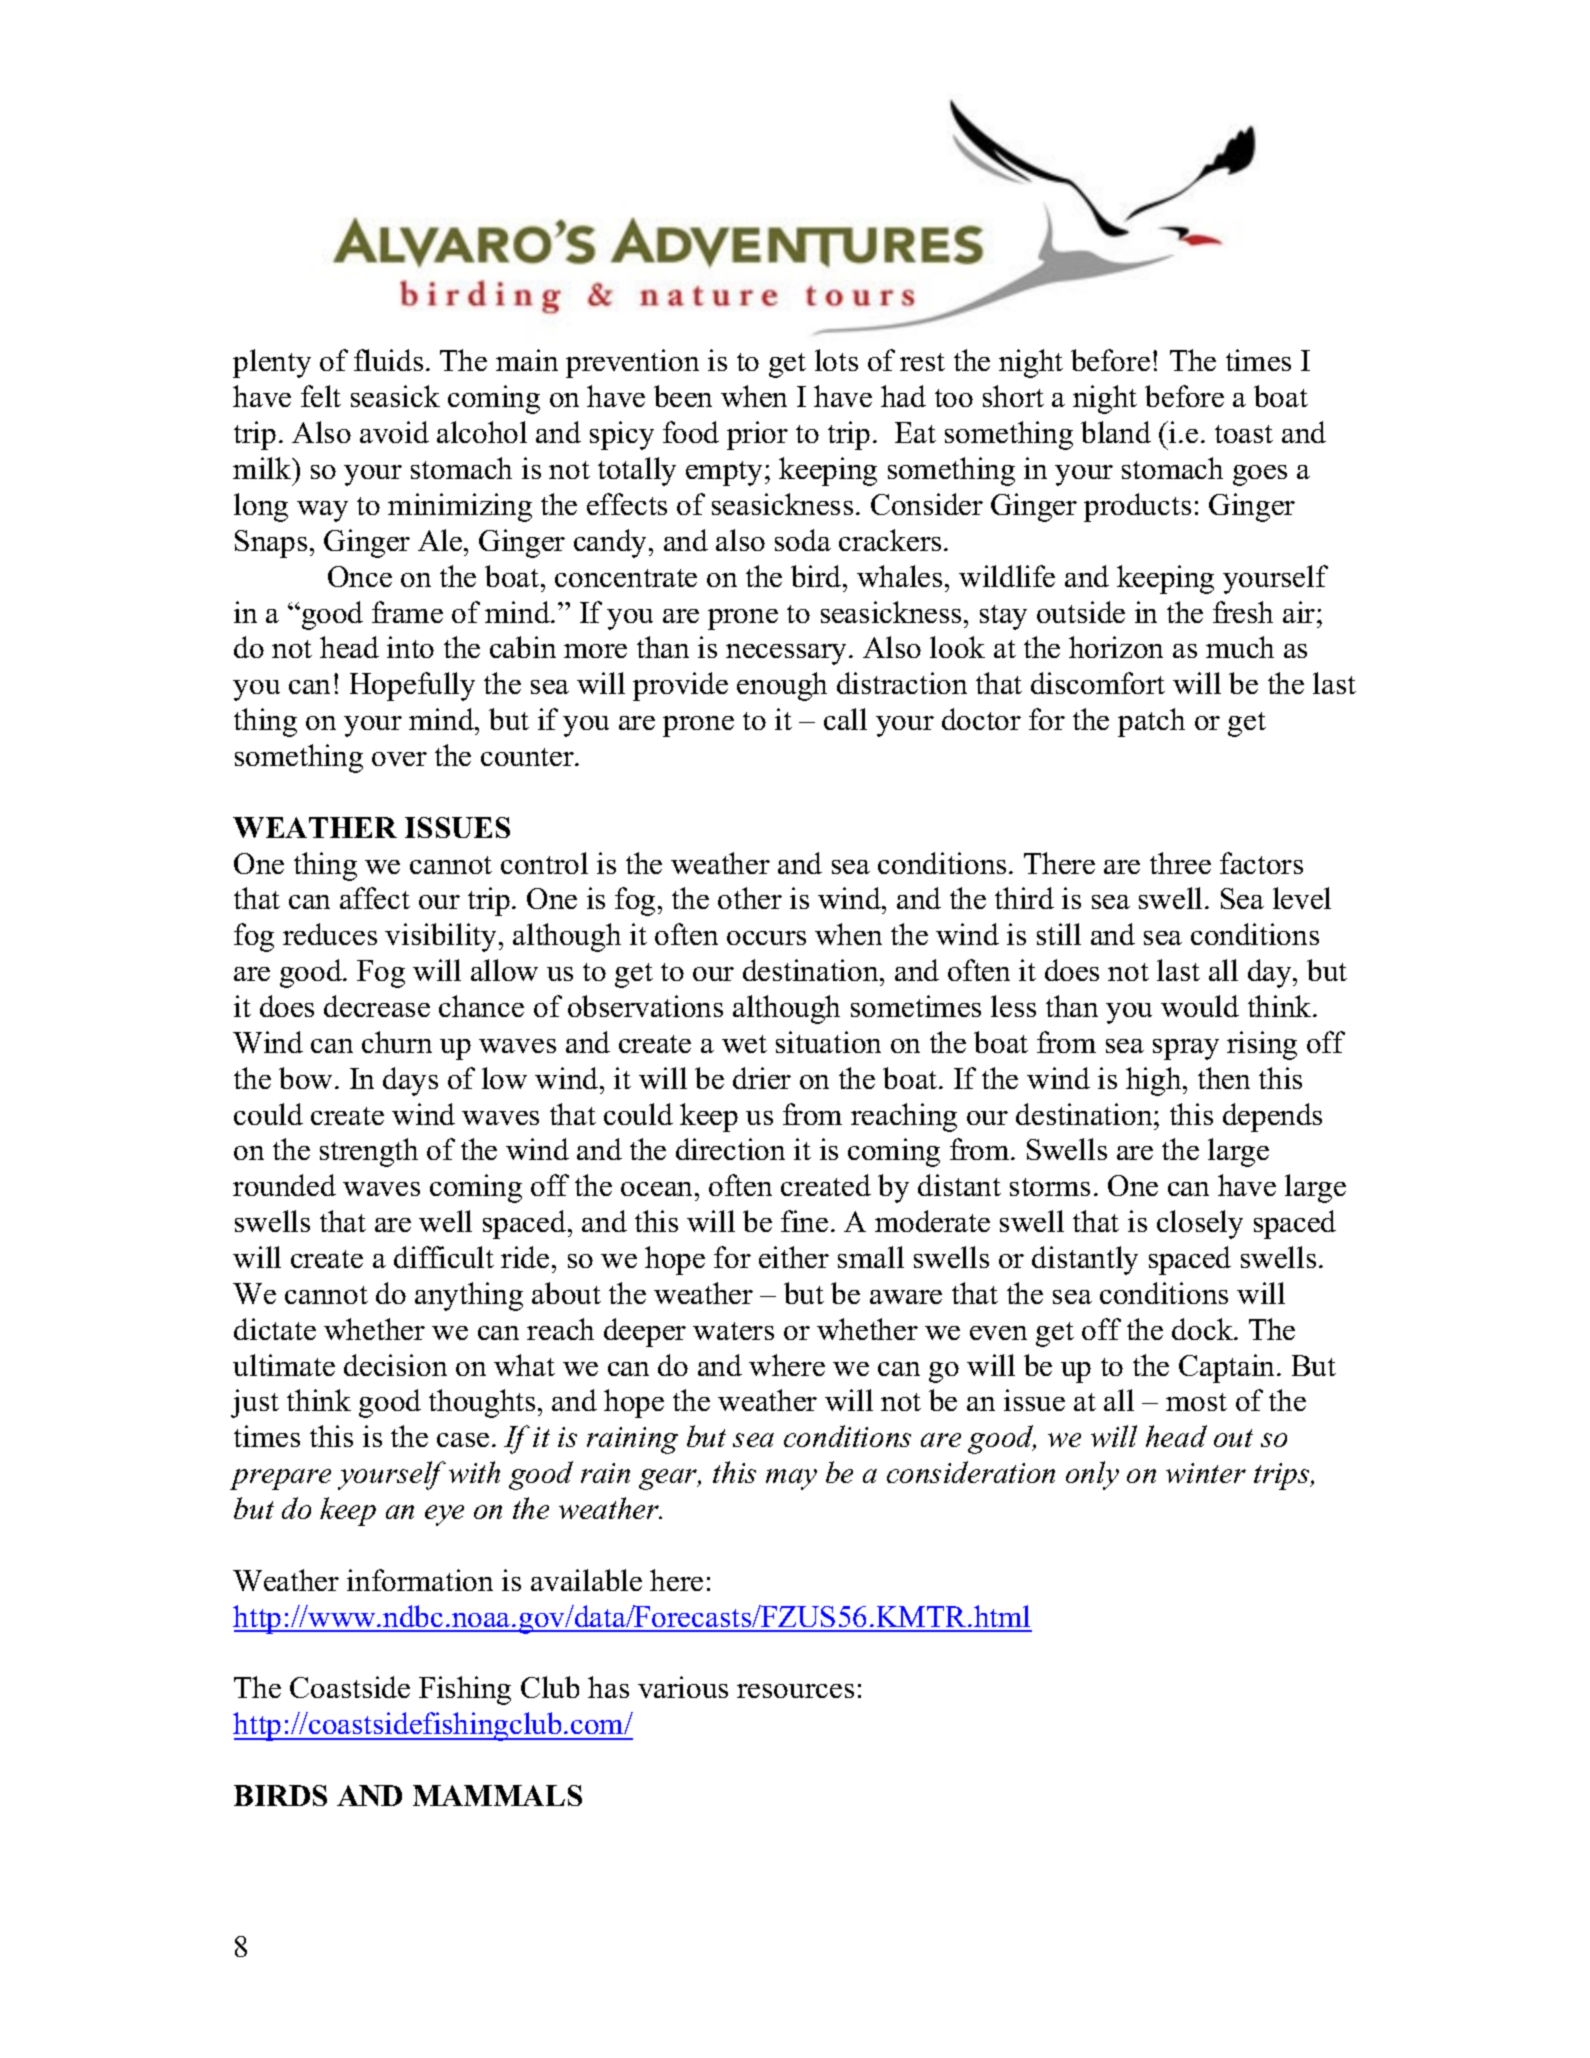 This screenshot has height=2058, width=1590. What do you see at coordinates (1116, 432) in the screenshot?
I see `bland` at bounding box center [1116, 432].
